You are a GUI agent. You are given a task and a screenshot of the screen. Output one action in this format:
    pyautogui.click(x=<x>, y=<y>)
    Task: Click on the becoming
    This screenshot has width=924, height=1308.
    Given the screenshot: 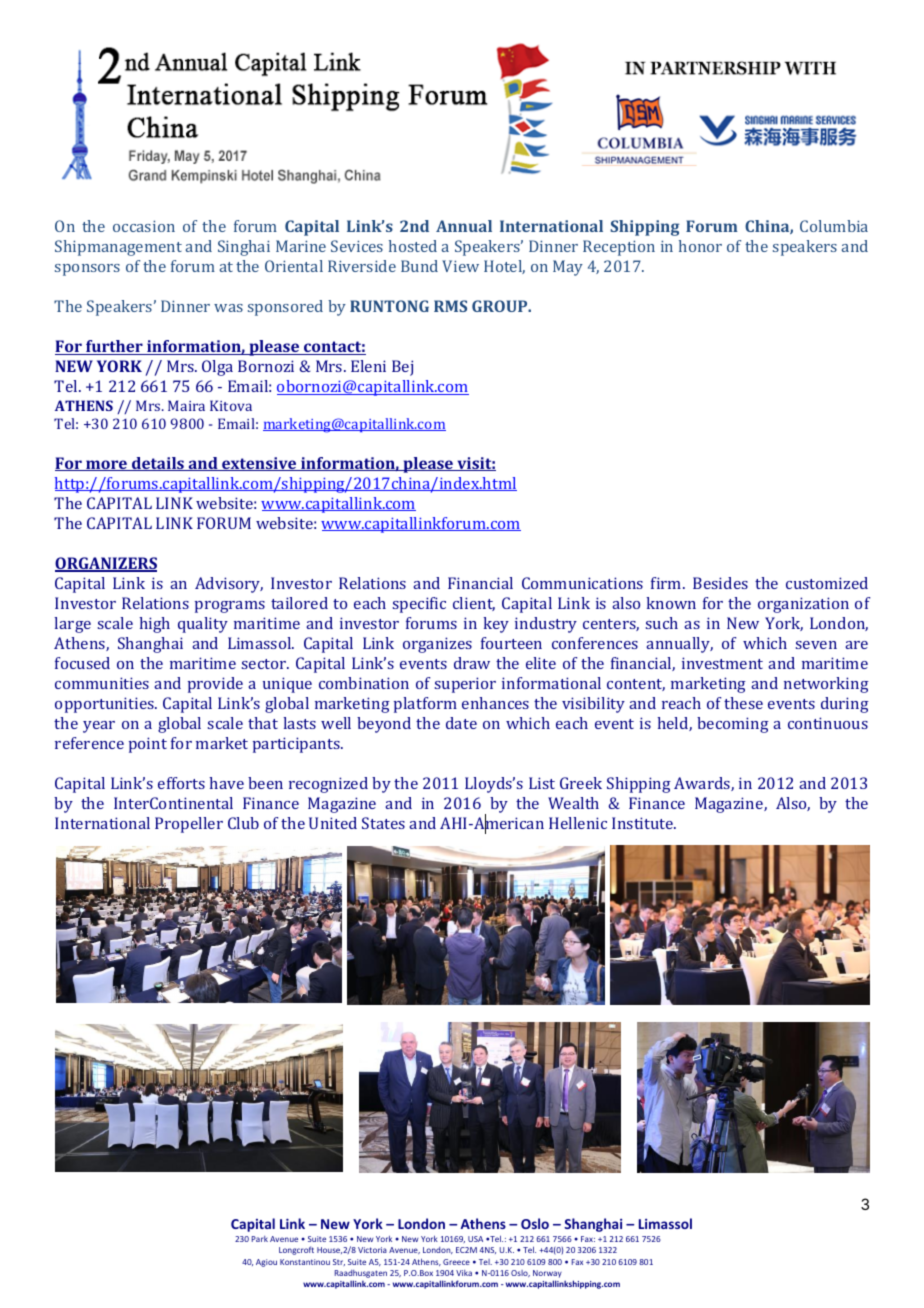 What is the action you would take?
    pyautogui.click(x=733, y=725)
